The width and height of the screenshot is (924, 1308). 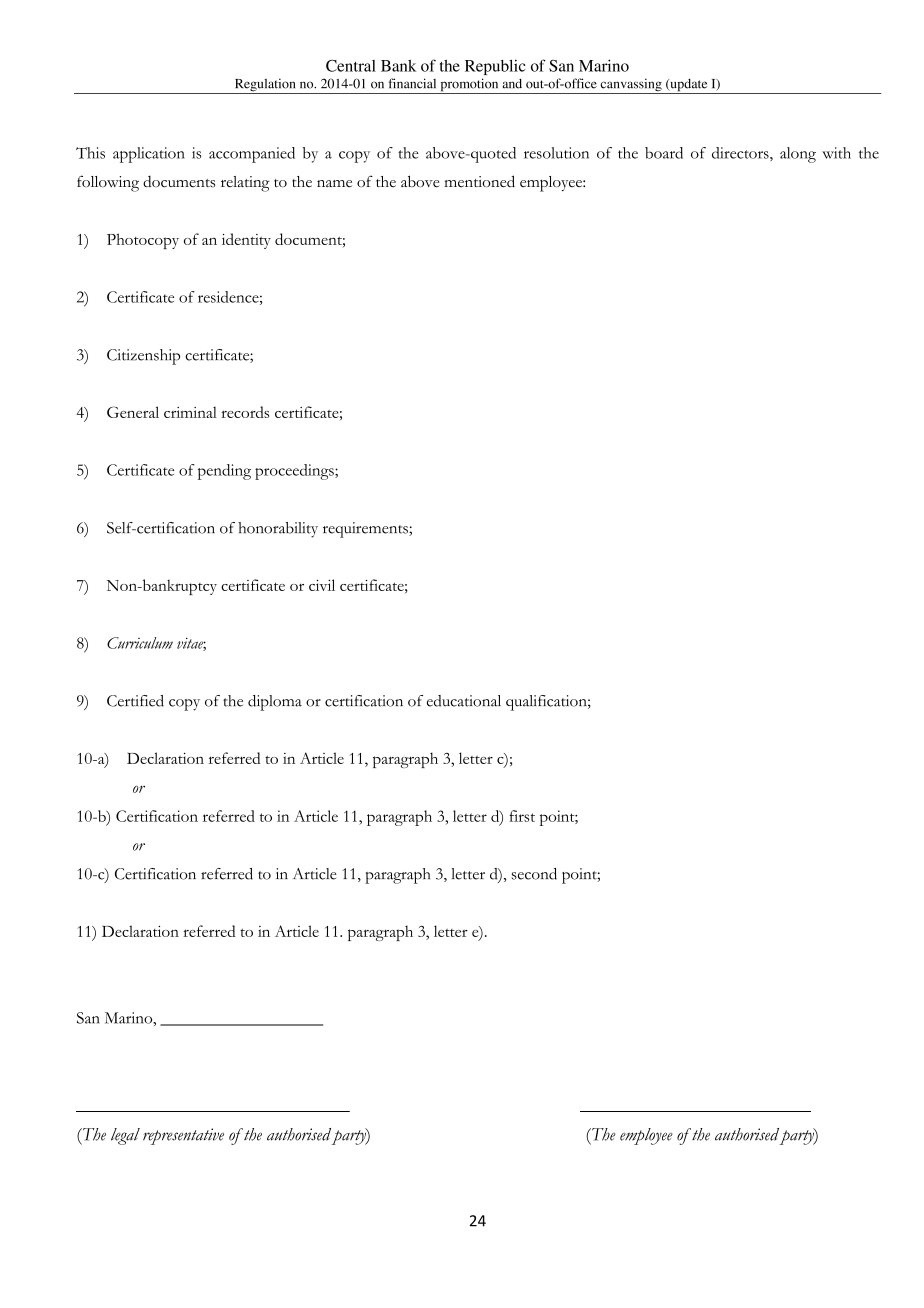 What do you see at coordinates (143, 357) in the screenshot?
I see `Citizenship` at bounding box center [143, 357].
